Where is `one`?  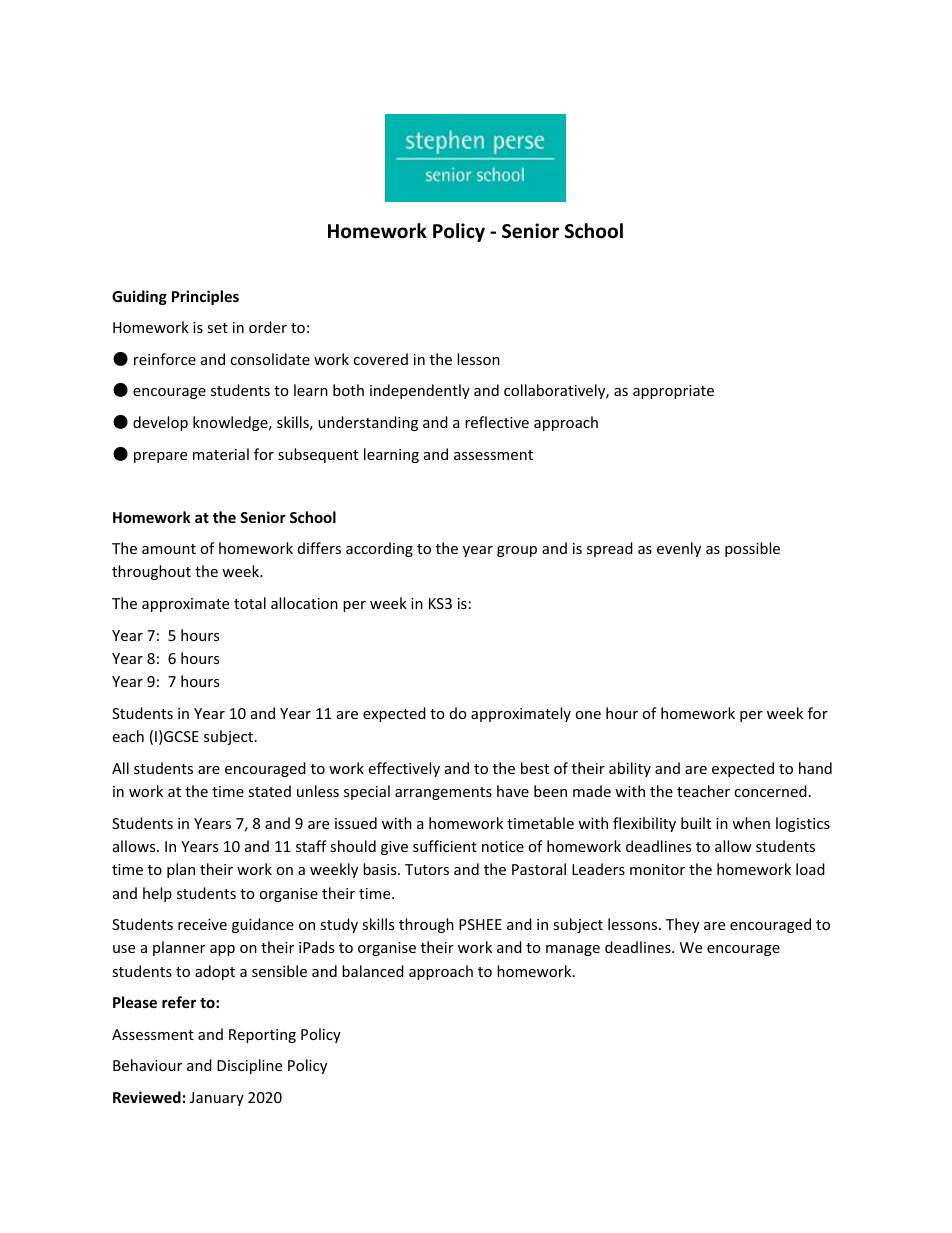
one is located at coordinates (588, 715).
